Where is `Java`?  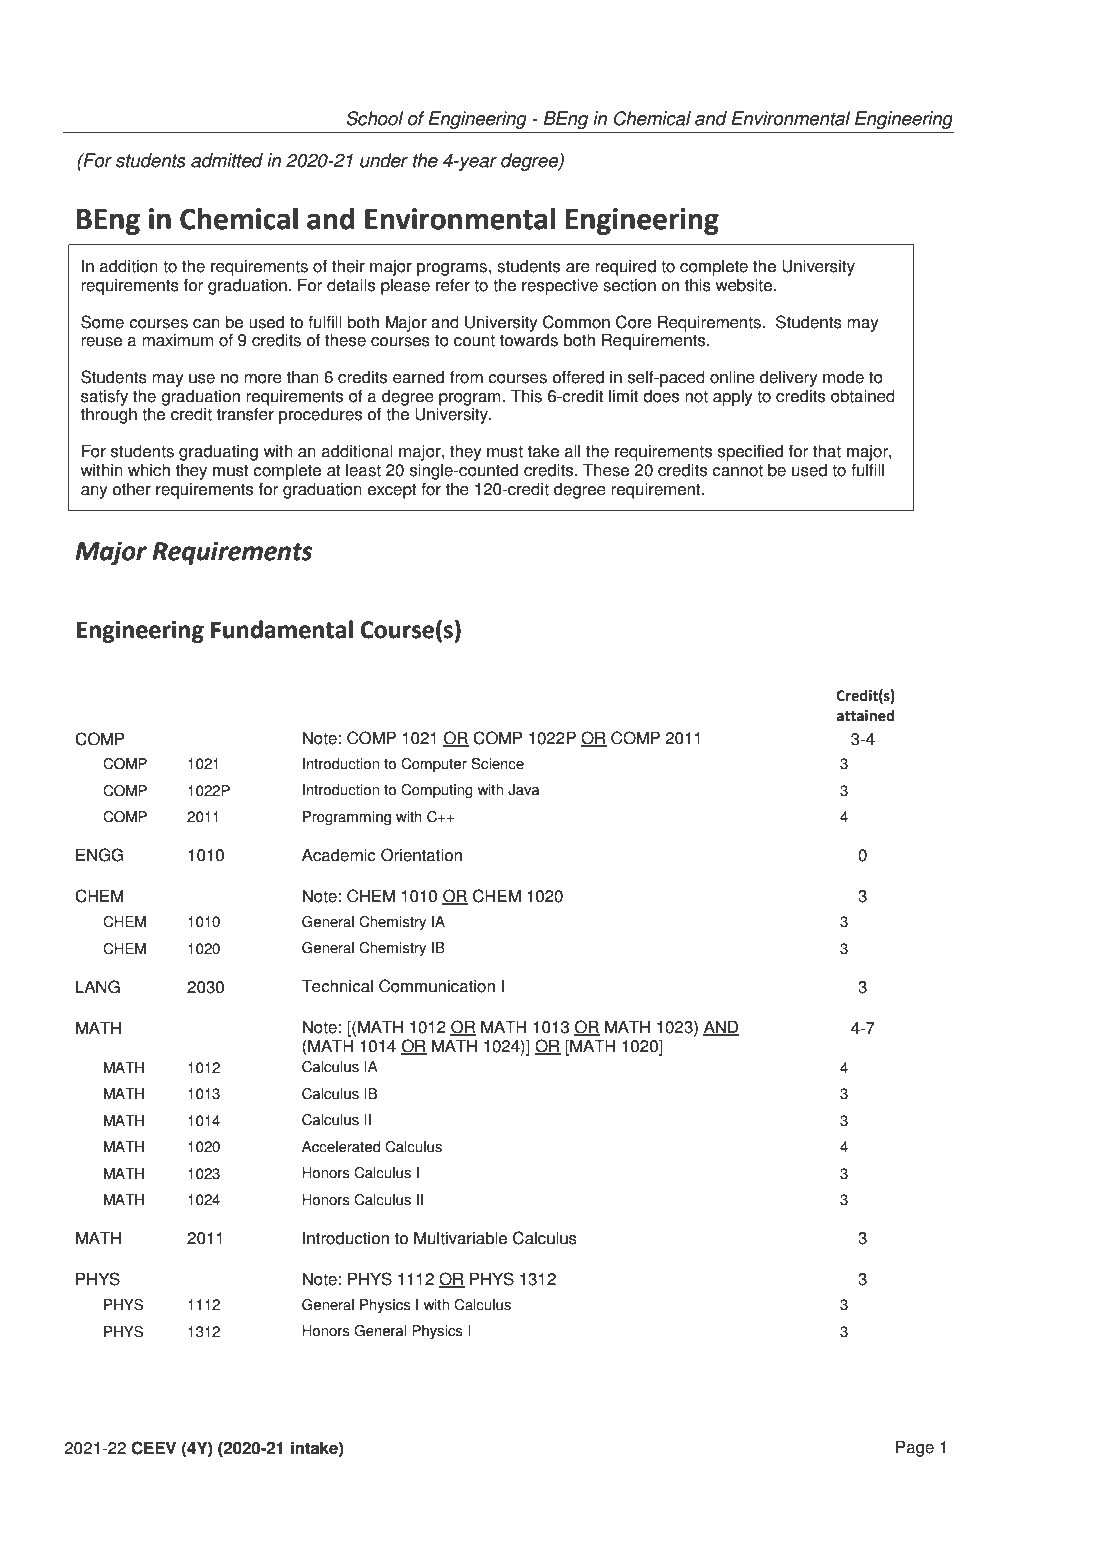
Java is located at coordinates (524, 790).
